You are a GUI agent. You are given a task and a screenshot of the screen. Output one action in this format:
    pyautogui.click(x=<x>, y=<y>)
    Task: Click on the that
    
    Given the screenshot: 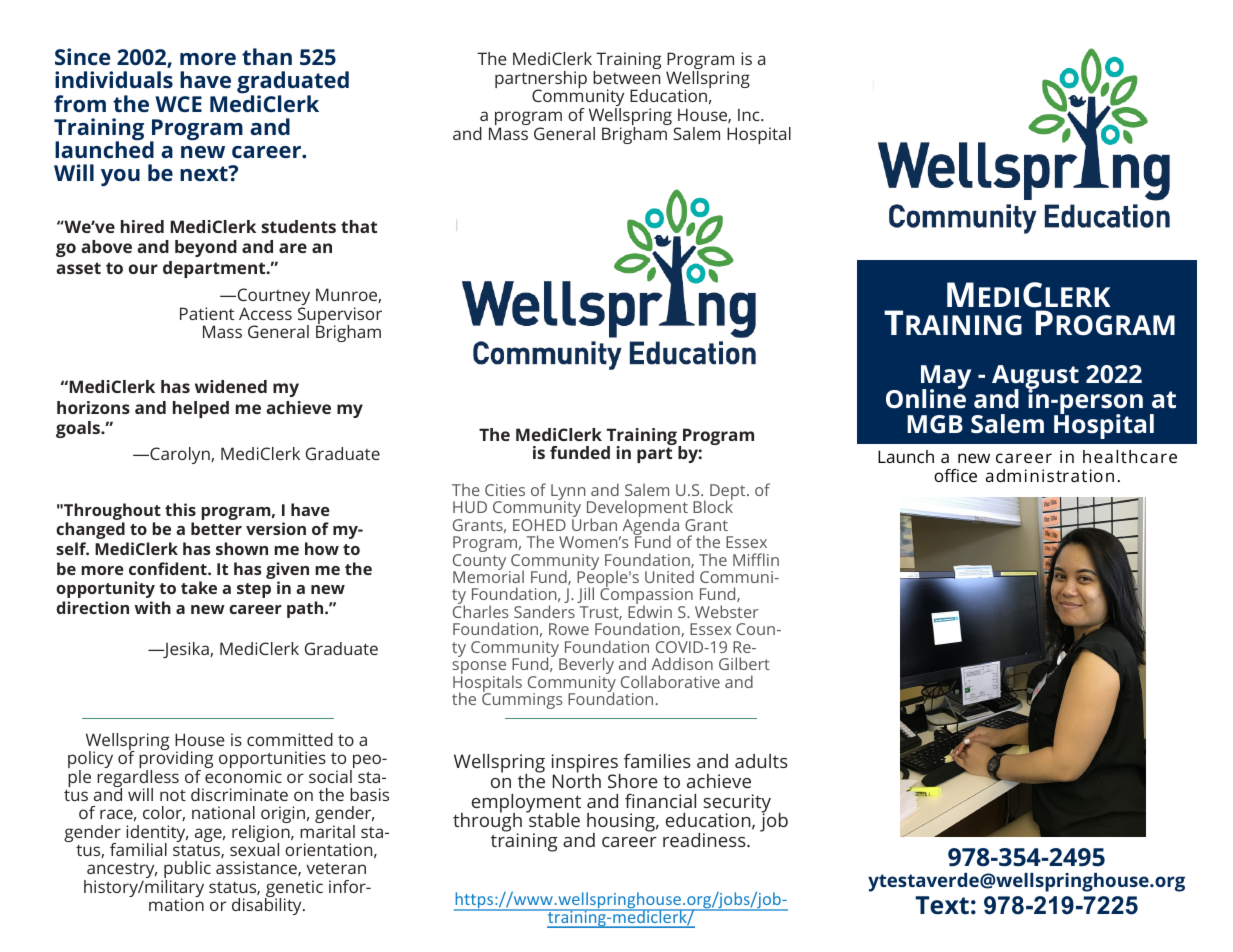 What is the action you would take?
    pyautogui.click(x=359, y=226)
